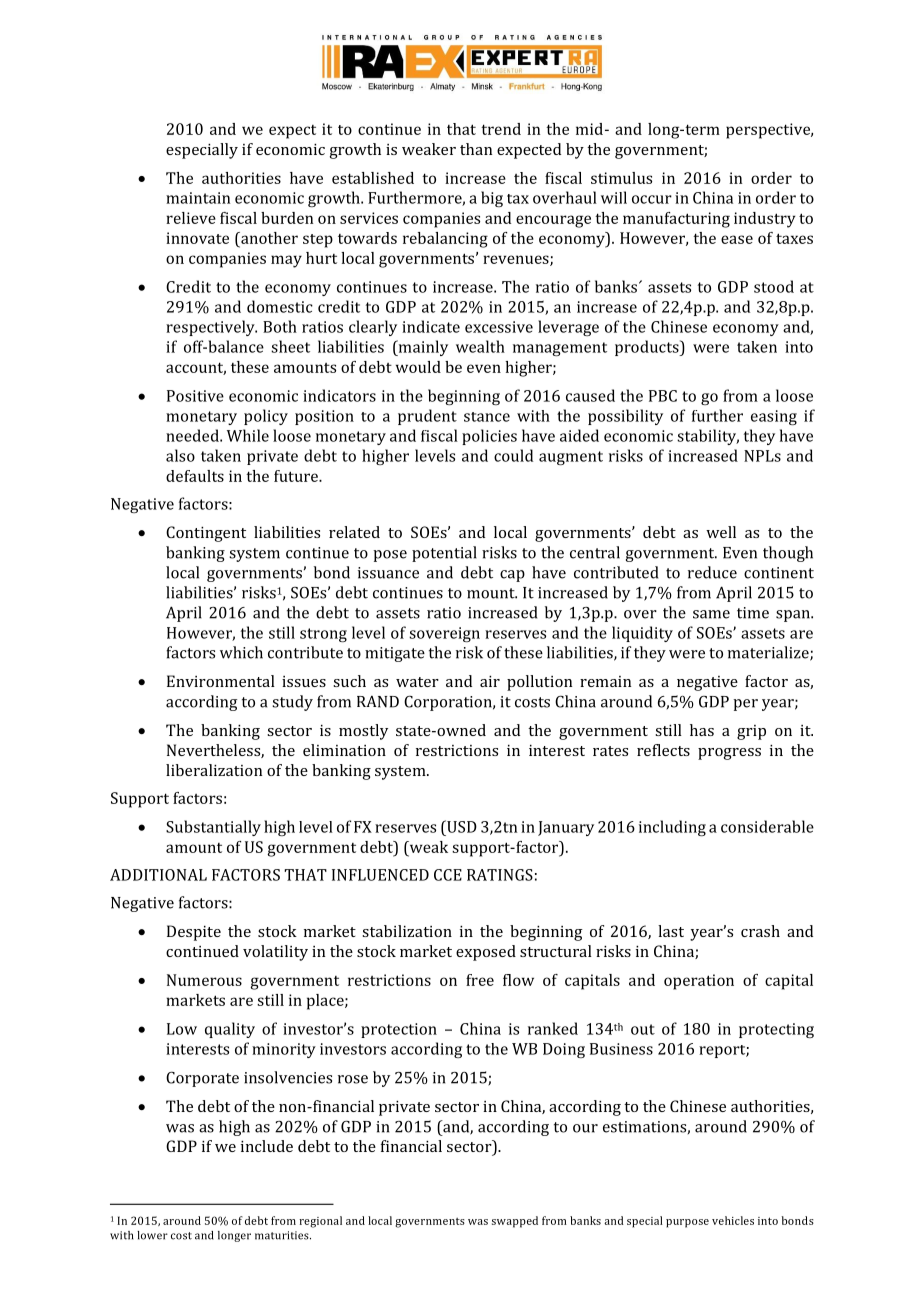 This screenshot has width=924, height=1308. What do you see at coordinates (487, 417) in the screenshot?
I see `stance` at bounding box center [487, 417].
